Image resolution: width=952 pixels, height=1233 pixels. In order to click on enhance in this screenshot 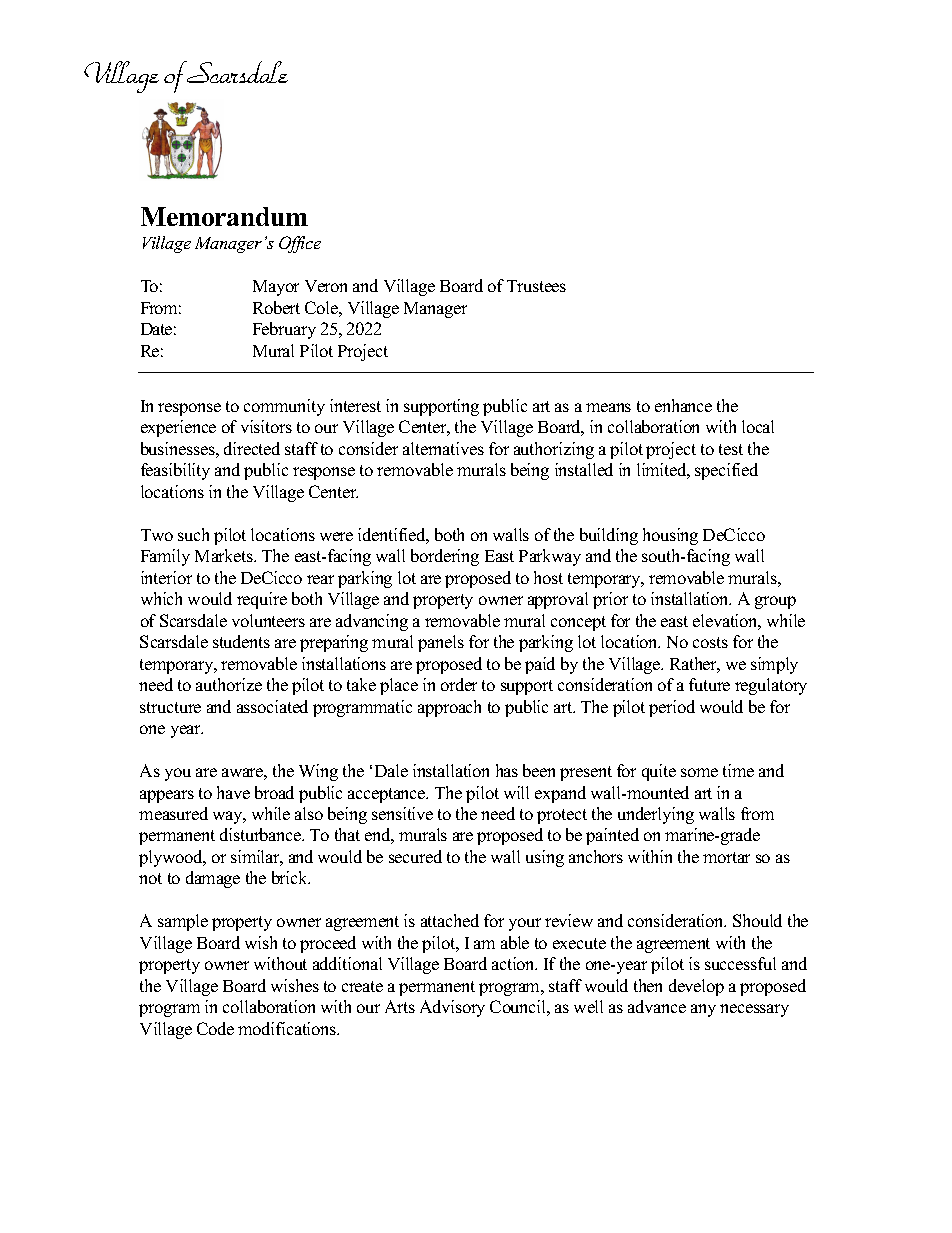, I will do `click(683, 405)`.
